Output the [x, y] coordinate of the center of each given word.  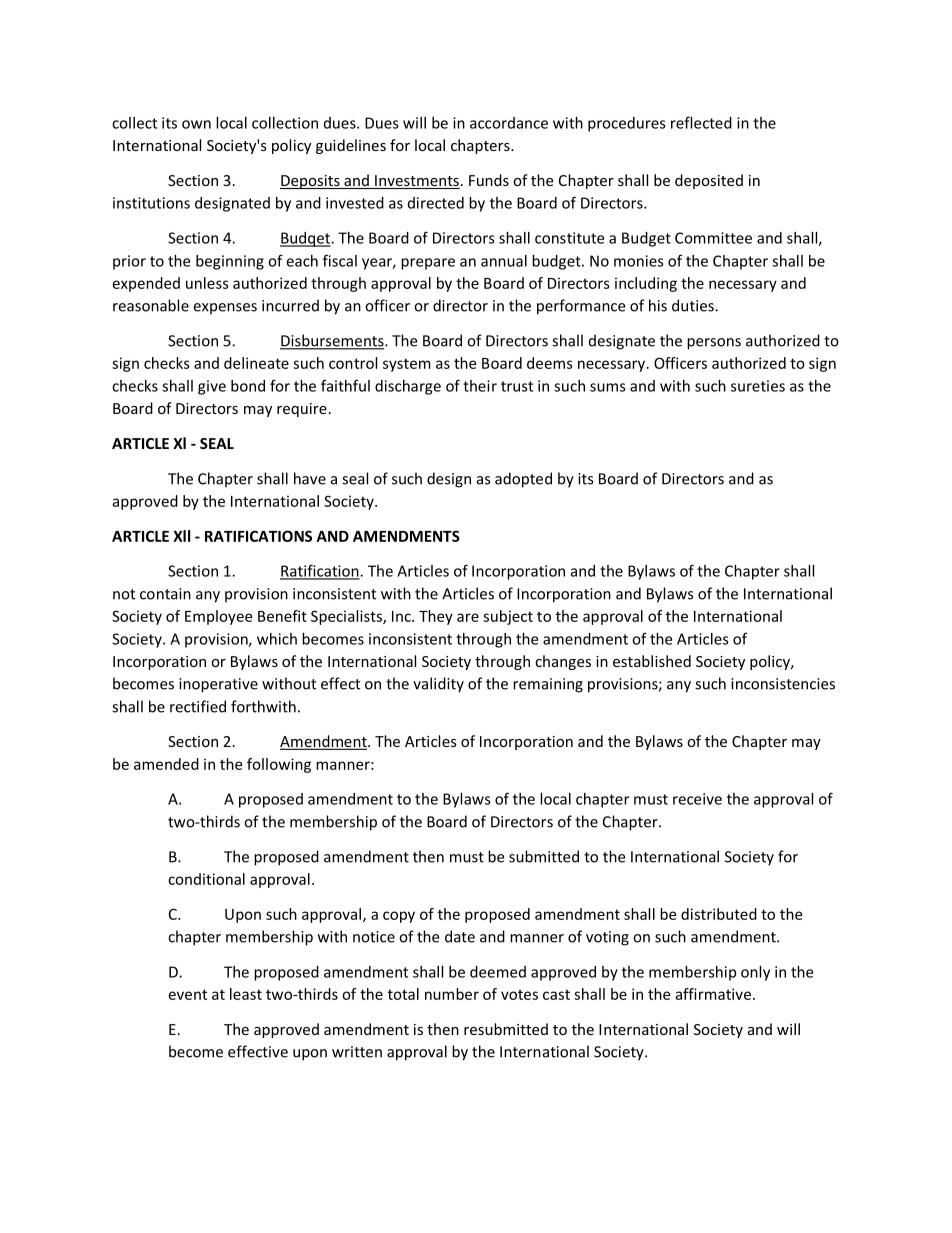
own [196, 124]
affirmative [713, 994]
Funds [489, 180]
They [436, 617]
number [452, 994]
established [652, 661]
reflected [701, 122]
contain [165, 594]
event [188, 994]
